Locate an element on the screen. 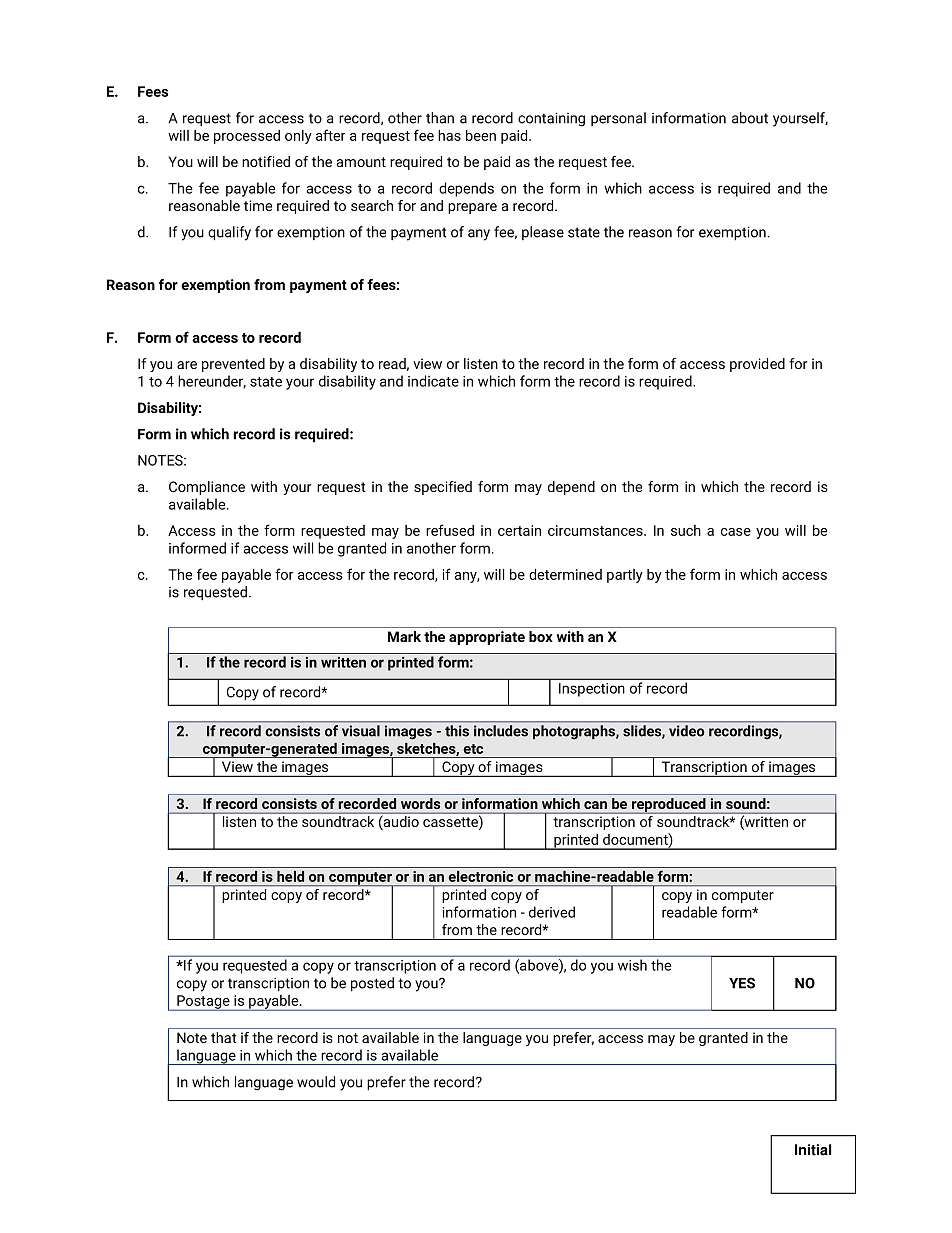  Initial is located at coordinates (813, 1150).
